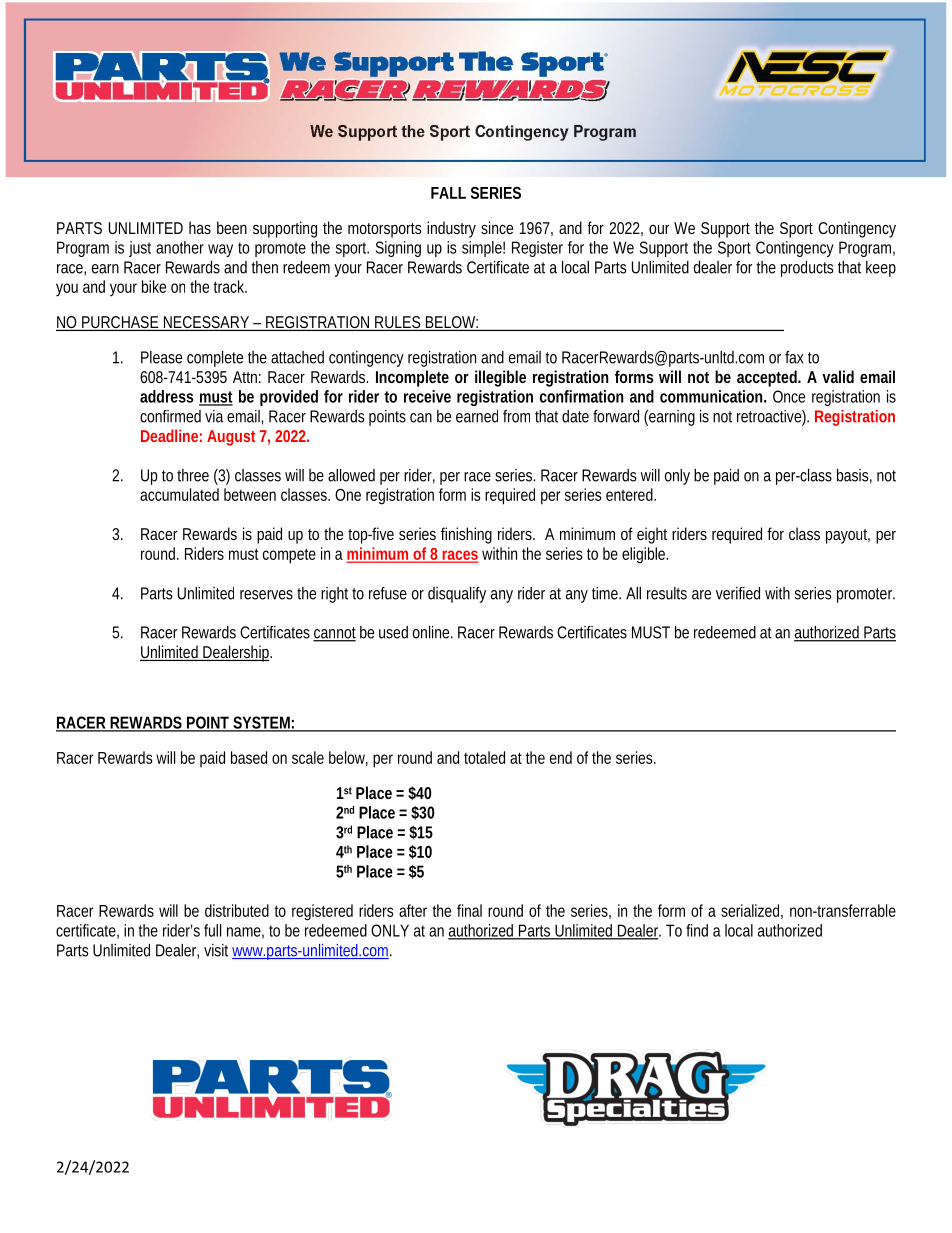 The image size is (952, 1233). What do you see at coordinates (516, 416) in the screenshot?
I see `from` at bounding box center [516, 416].
